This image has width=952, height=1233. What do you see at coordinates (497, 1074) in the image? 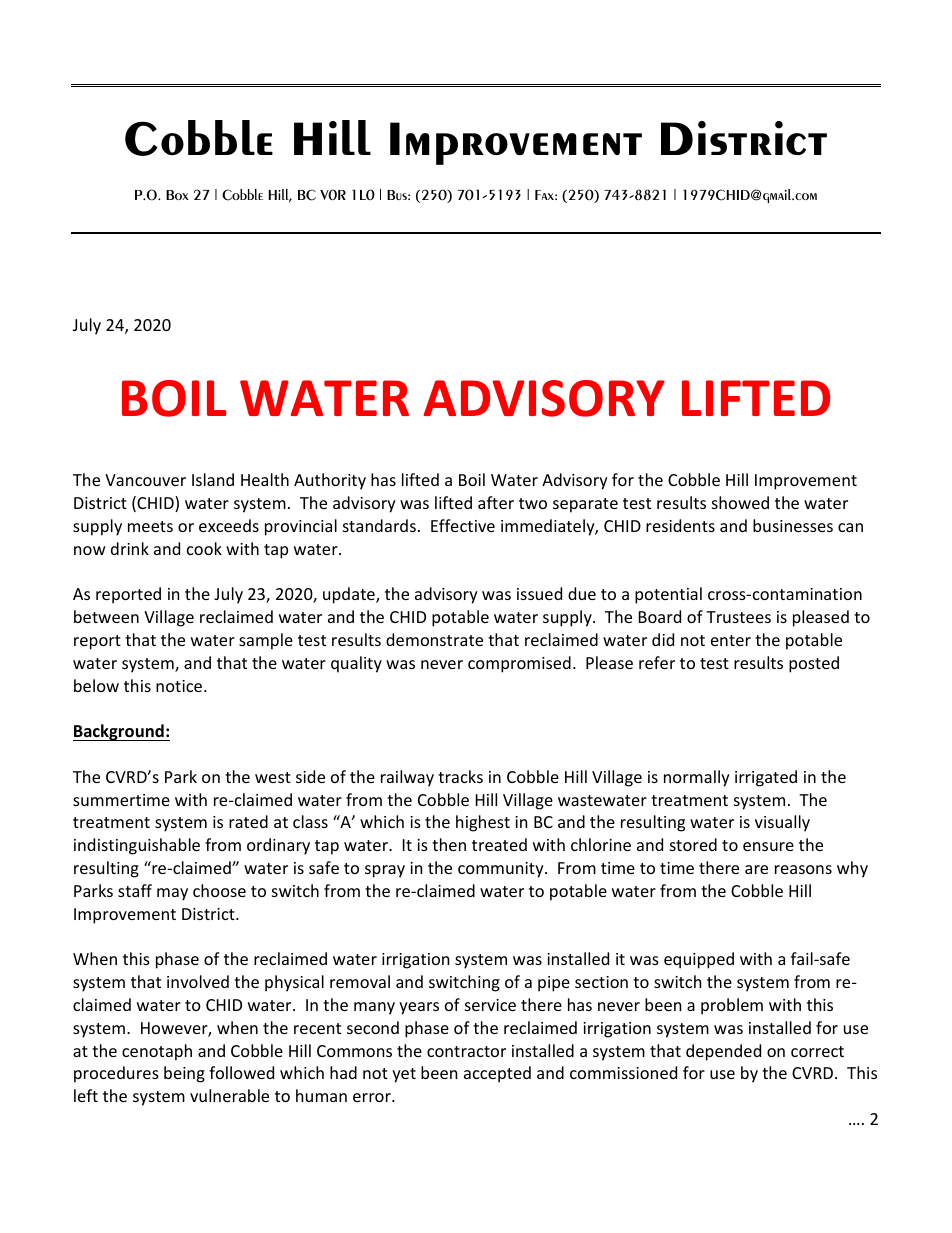
I see `accepted` at bounding box center [497, 1074].
